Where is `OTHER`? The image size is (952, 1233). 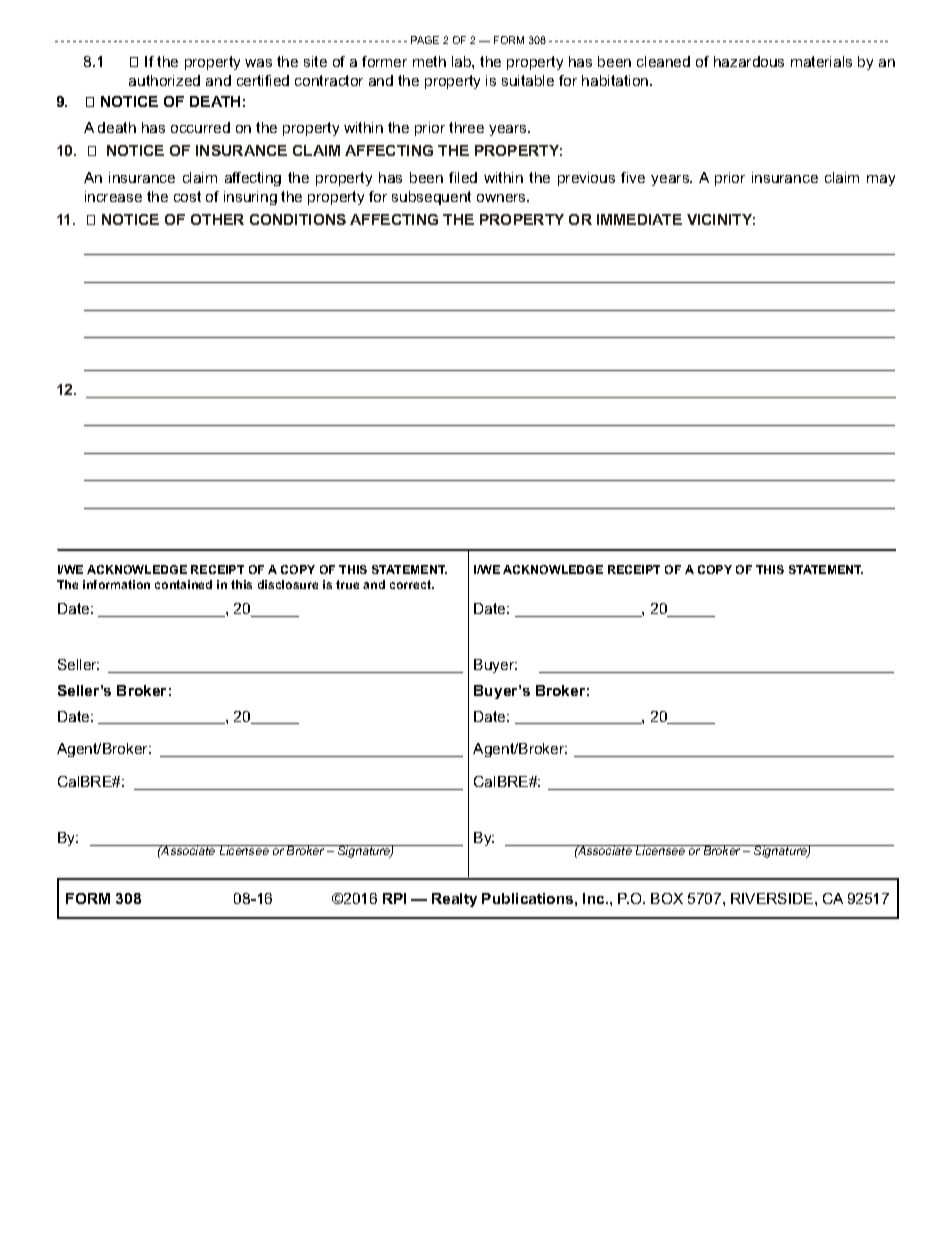
OTHER is located at coordinates (217, 219).
